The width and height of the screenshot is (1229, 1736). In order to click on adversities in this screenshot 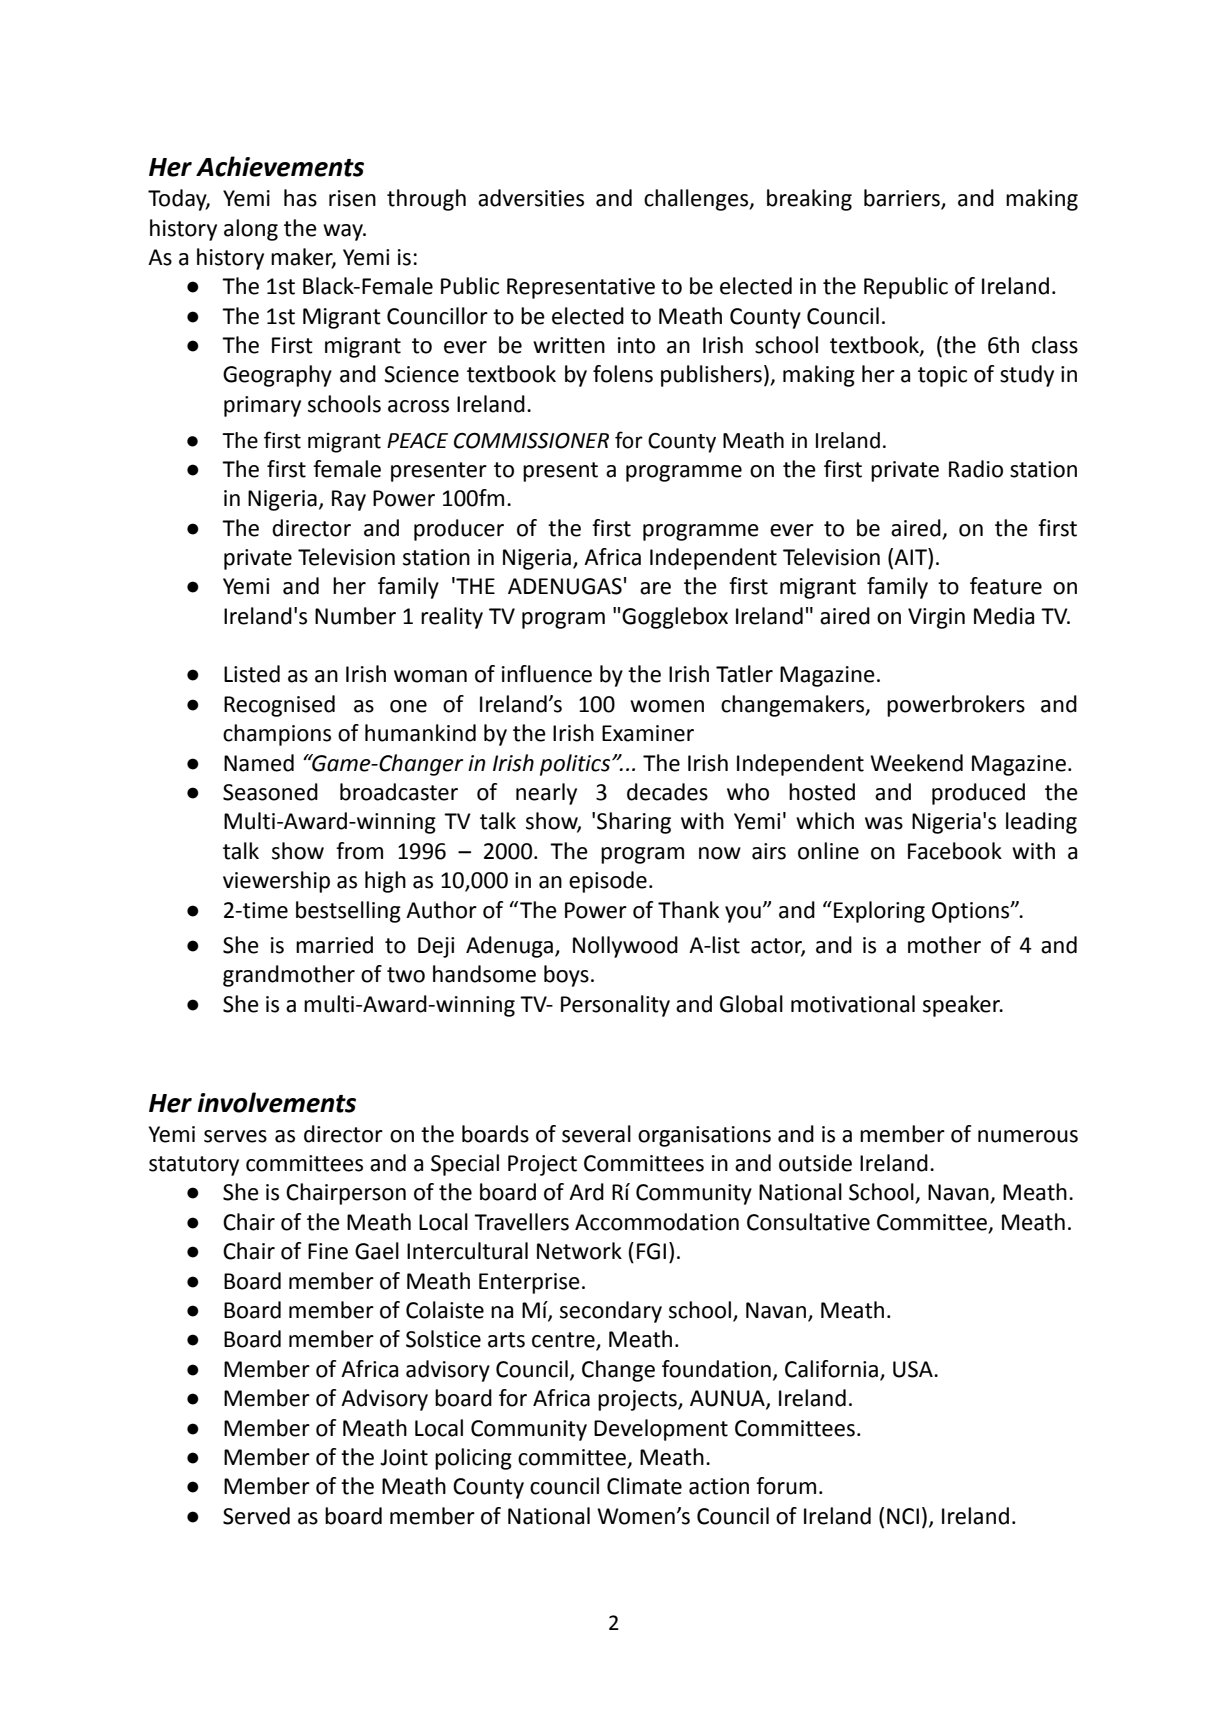, I will do `click(531, 198)`.
